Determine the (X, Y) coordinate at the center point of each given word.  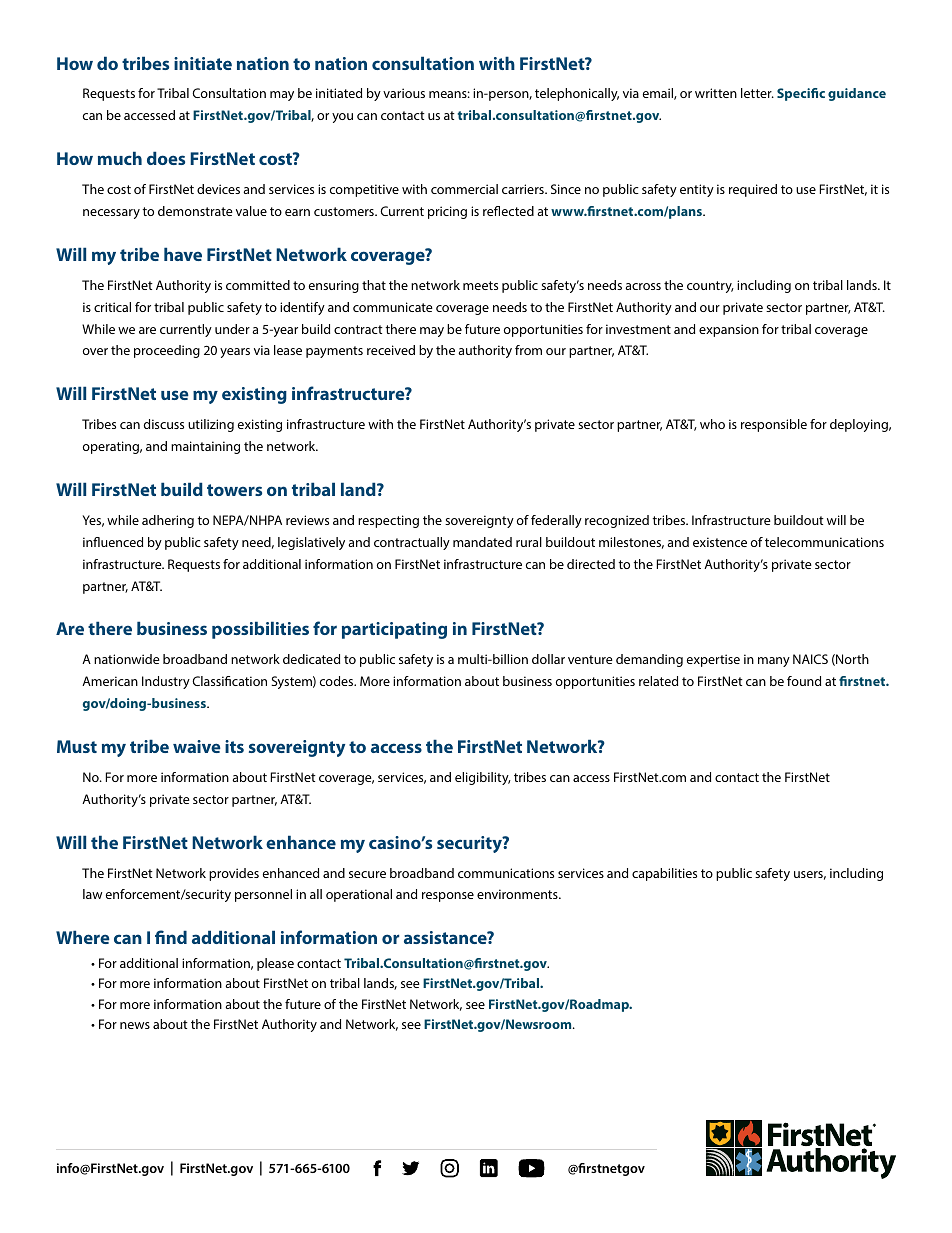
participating (394, 630)
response (448, 897)
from (528, 350)
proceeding (167, 351)
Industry (166, 682)
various (404, 93)
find (171, 937)
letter (757, 93)
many (774, 662)
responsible (774, 425)
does (166, 158)
